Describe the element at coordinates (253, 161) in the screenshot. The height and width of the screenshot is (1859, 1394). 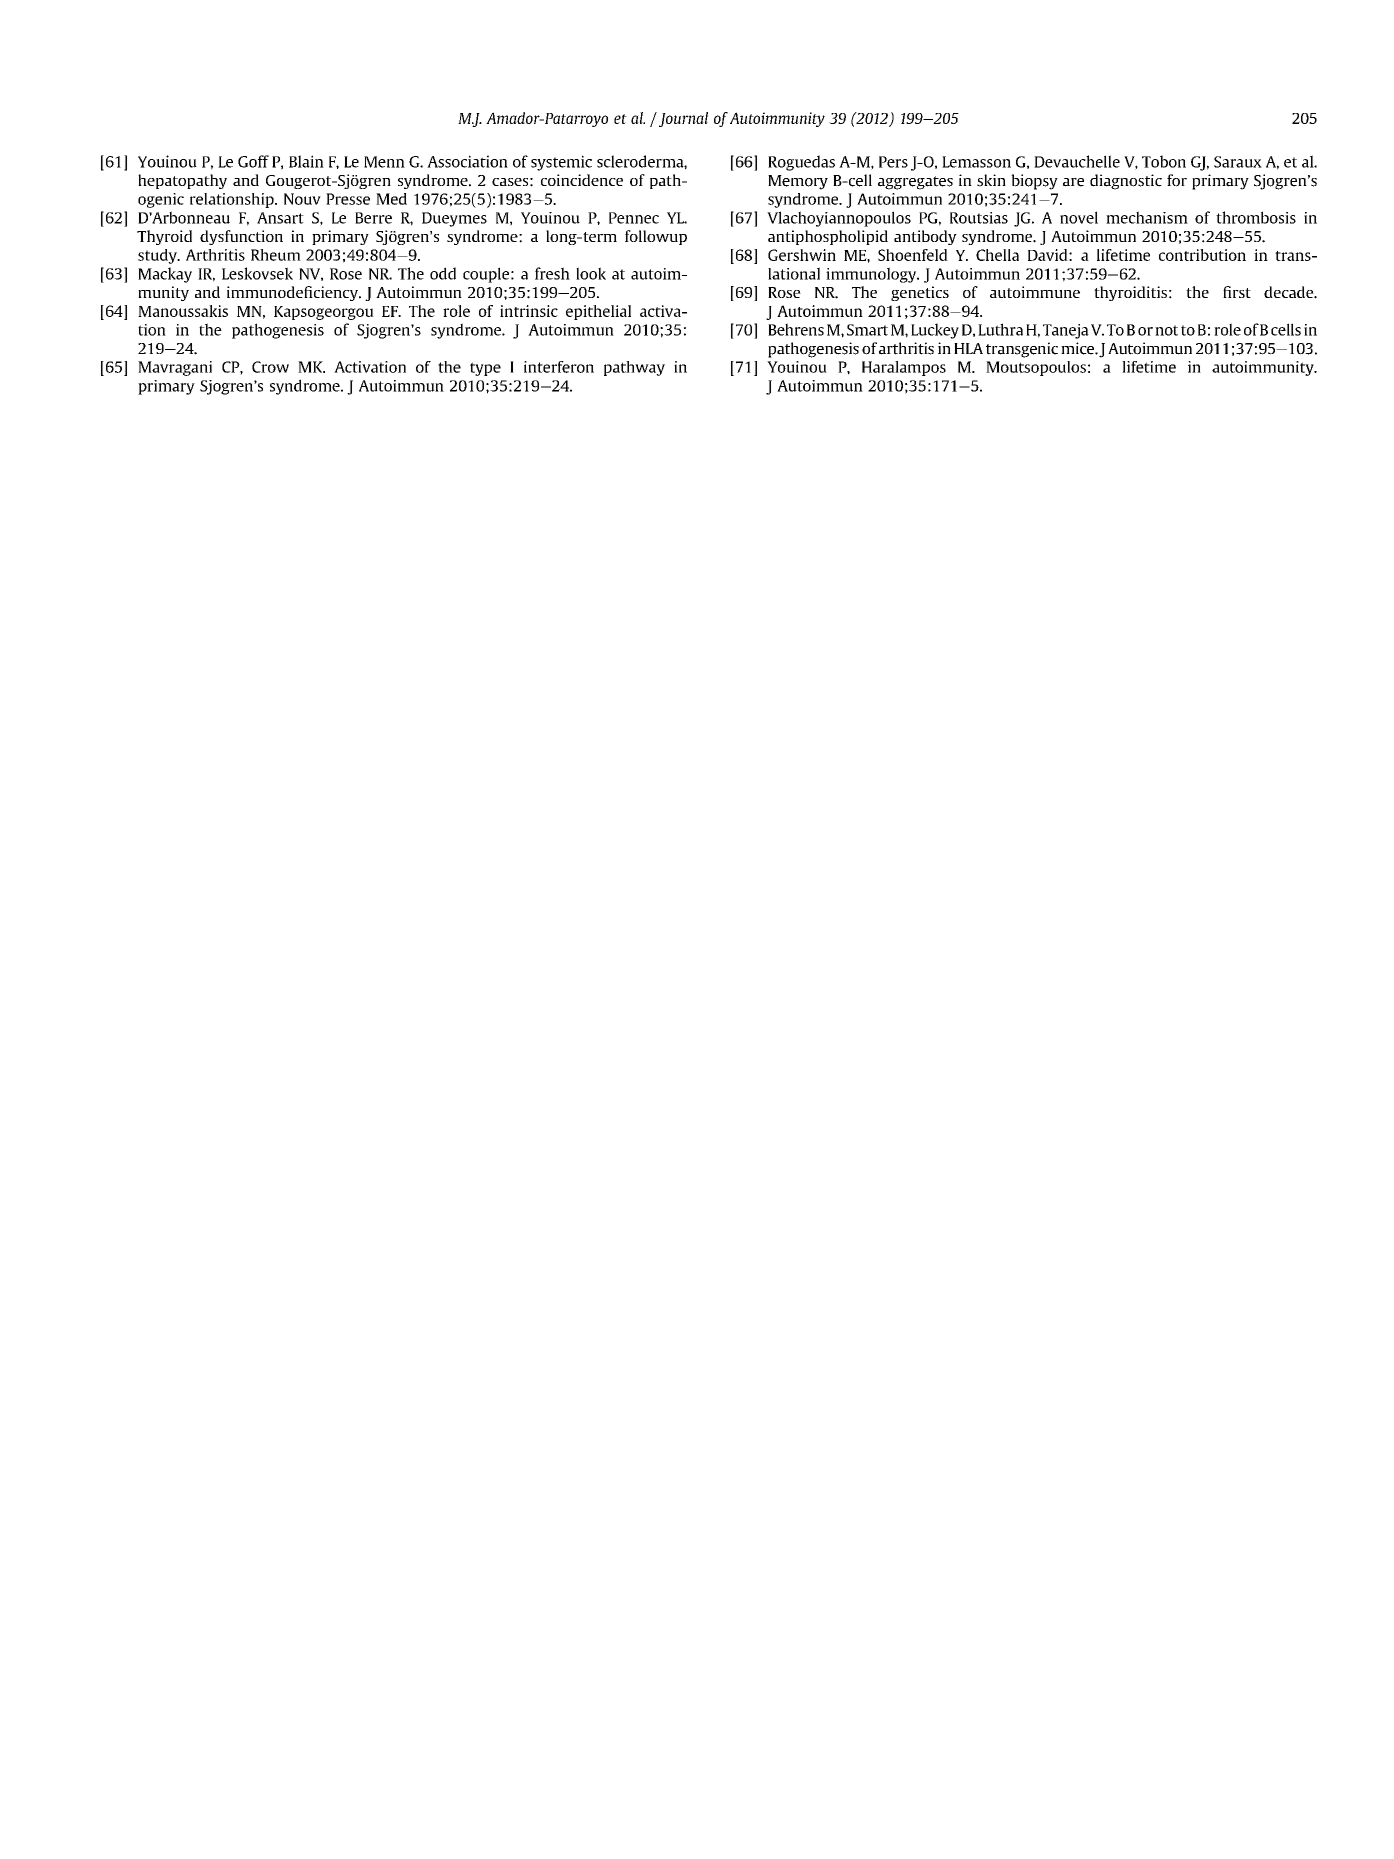
I see `Goff` at that location.
